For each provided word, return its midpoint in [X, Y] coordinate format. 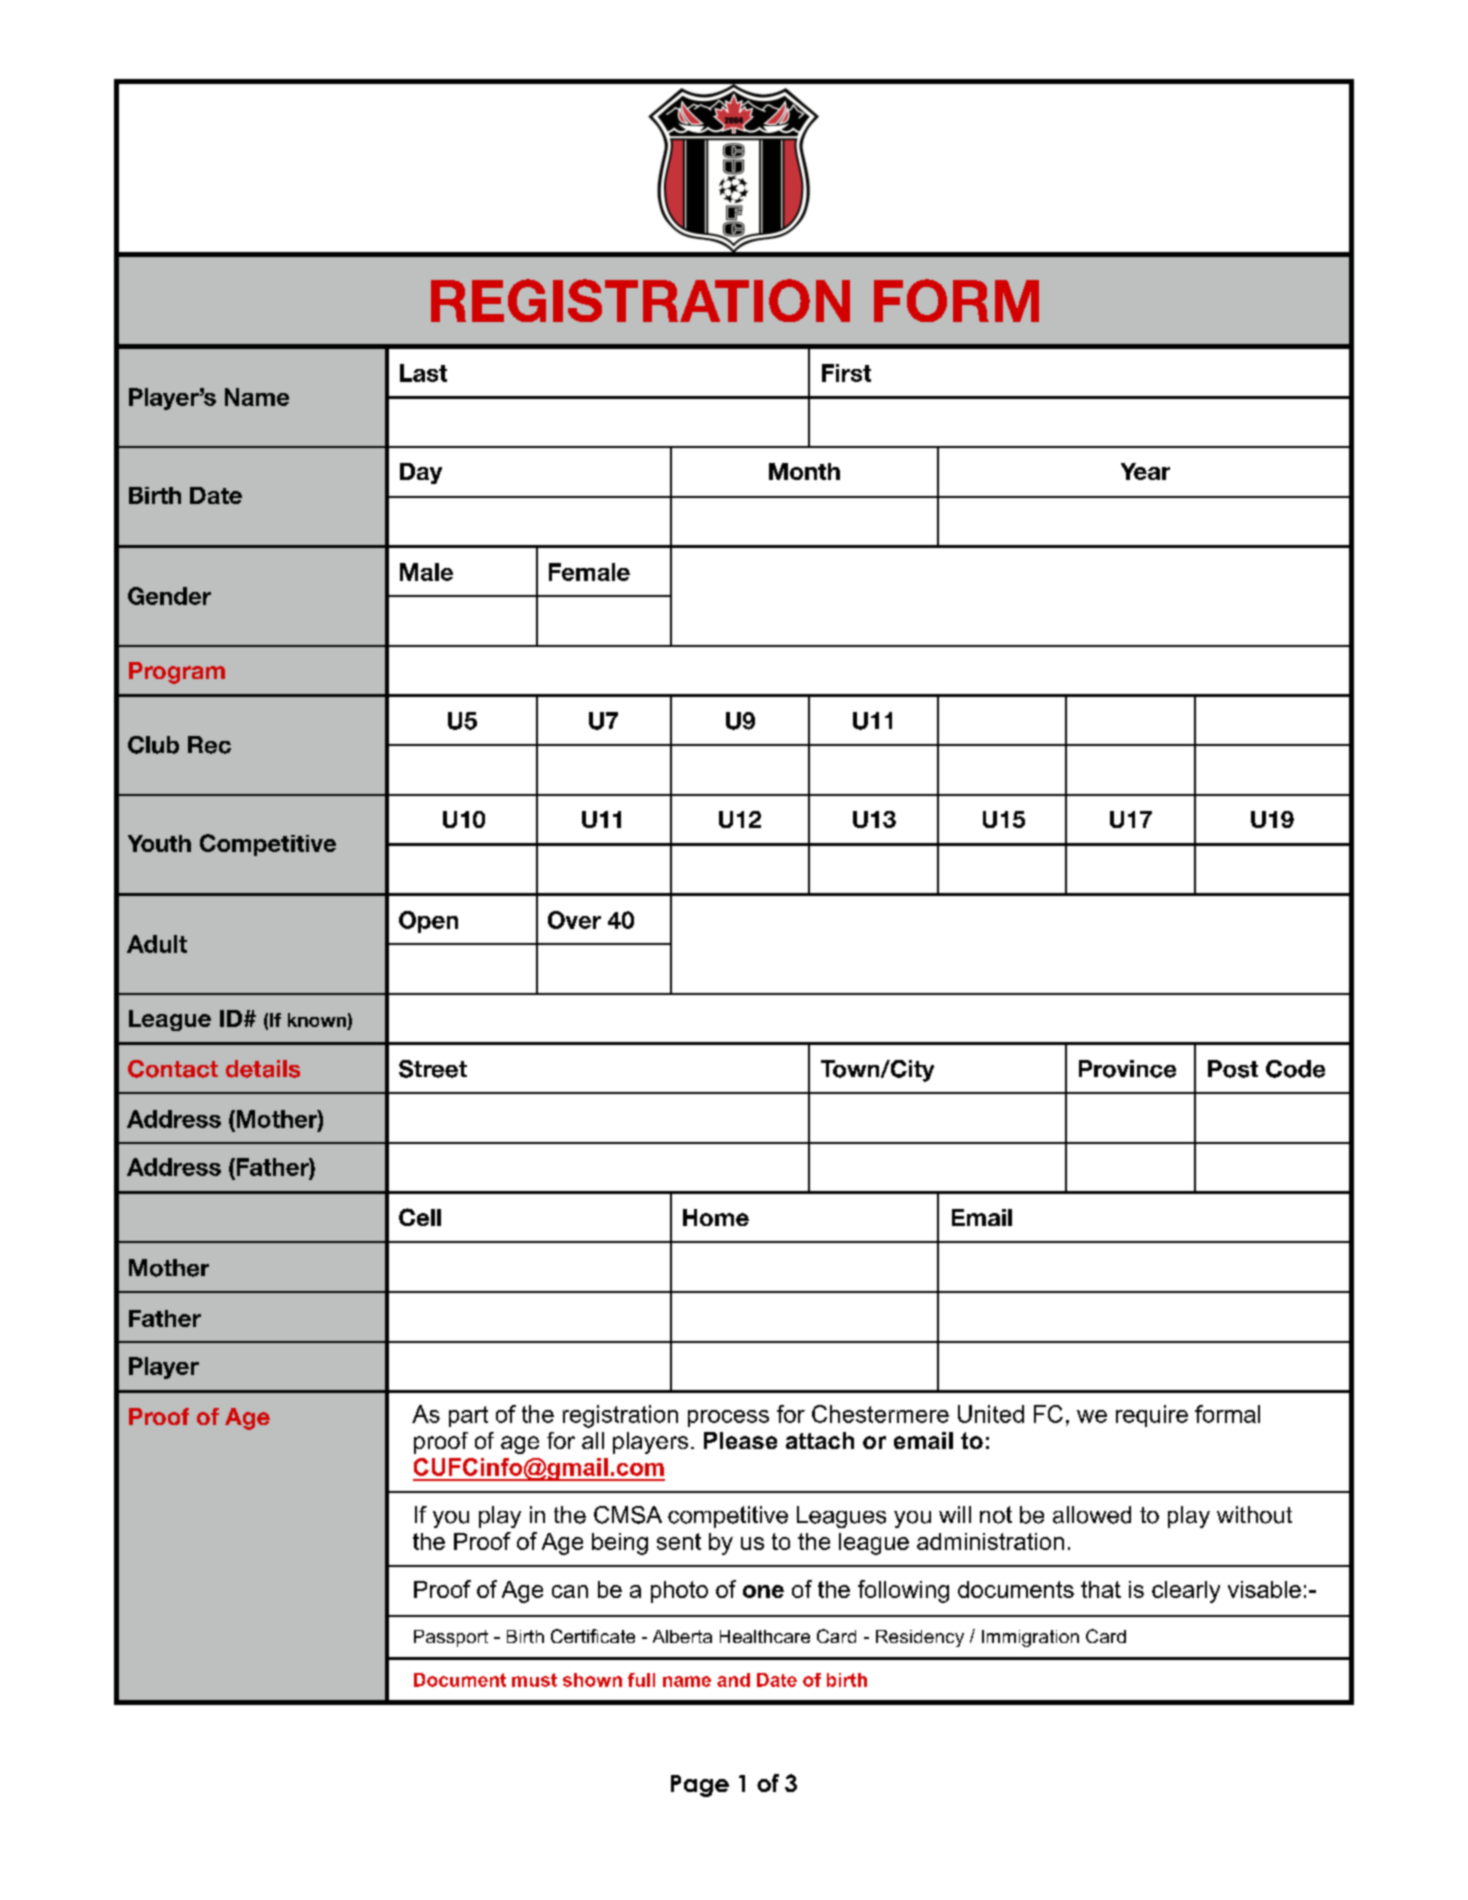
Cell [420, 1217]
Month [804, 471]
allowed [1092, 1515]
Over [574, 920]
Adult [157, 944]
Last [423, 373]
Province [1127, 1069]
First [846, 373]
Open [428, 922]
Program [177, 673]
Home [716, 1217]
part [468, 1416]
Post [1233, 1069]
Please [740, 1440]
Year [1145, 471]
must [534, 1680]
